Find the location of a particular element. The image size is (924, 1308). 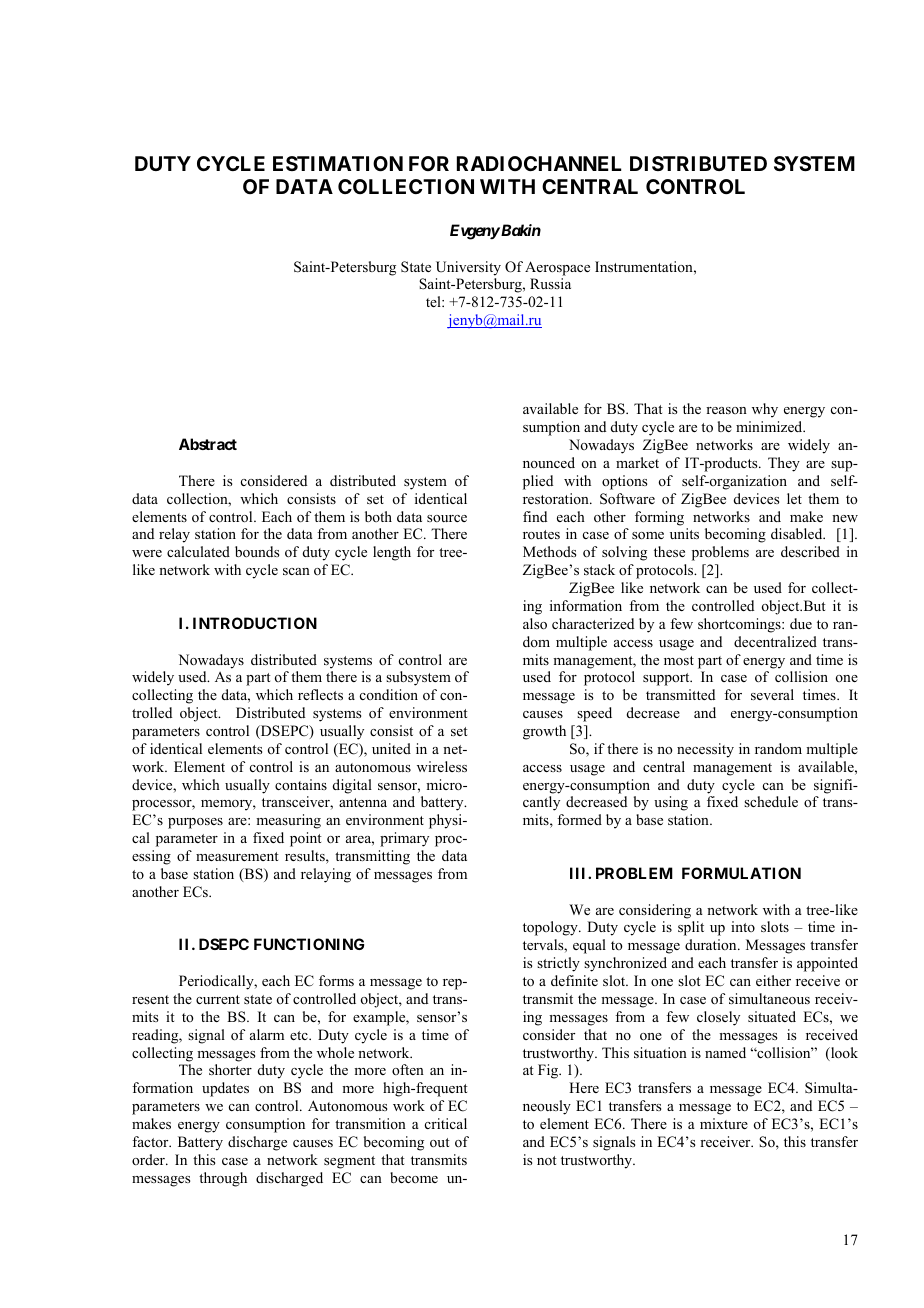

several is located at coordinates (772, 694).
